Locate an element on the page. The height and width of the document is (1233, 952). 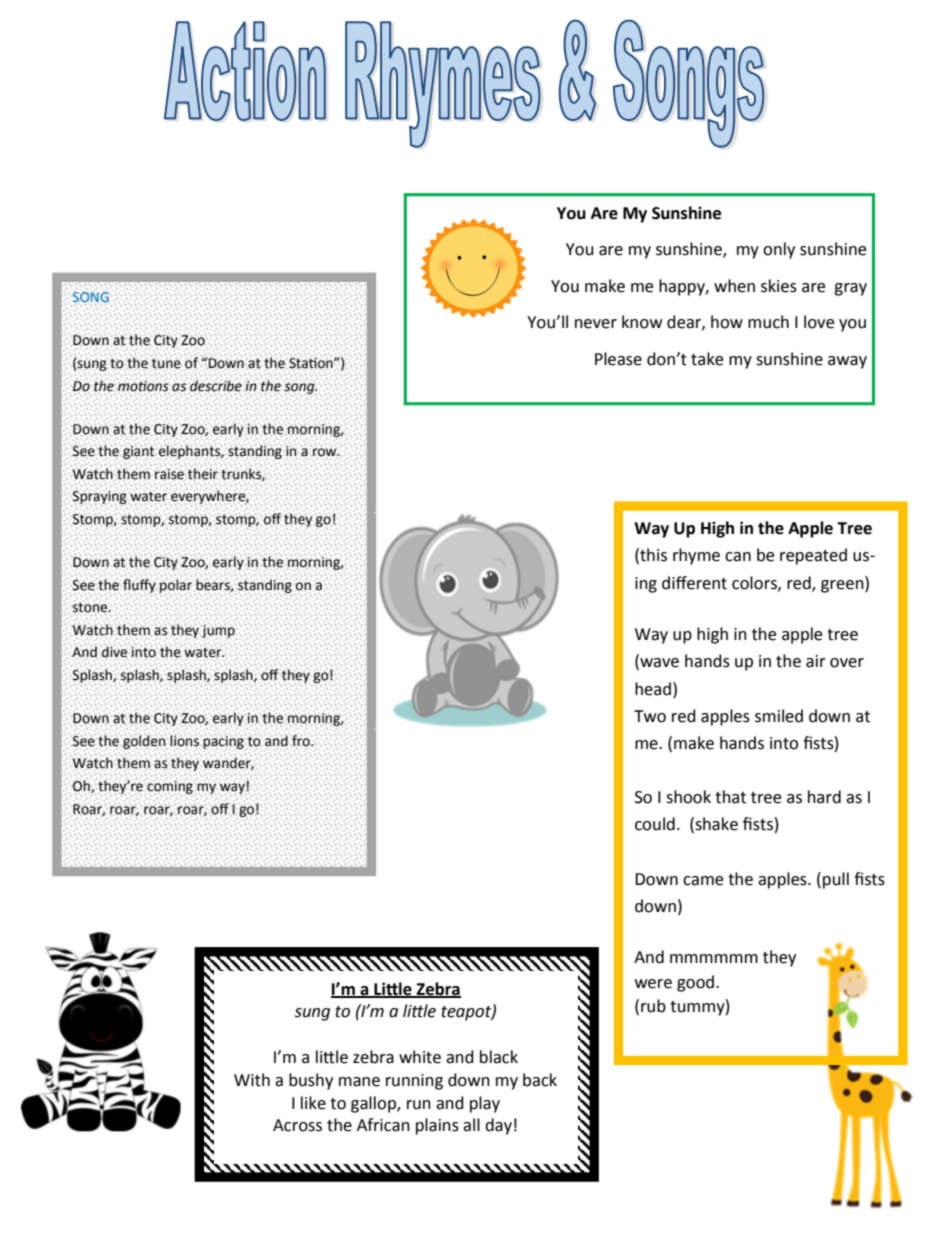
never is located at coordinates (596, 324).
